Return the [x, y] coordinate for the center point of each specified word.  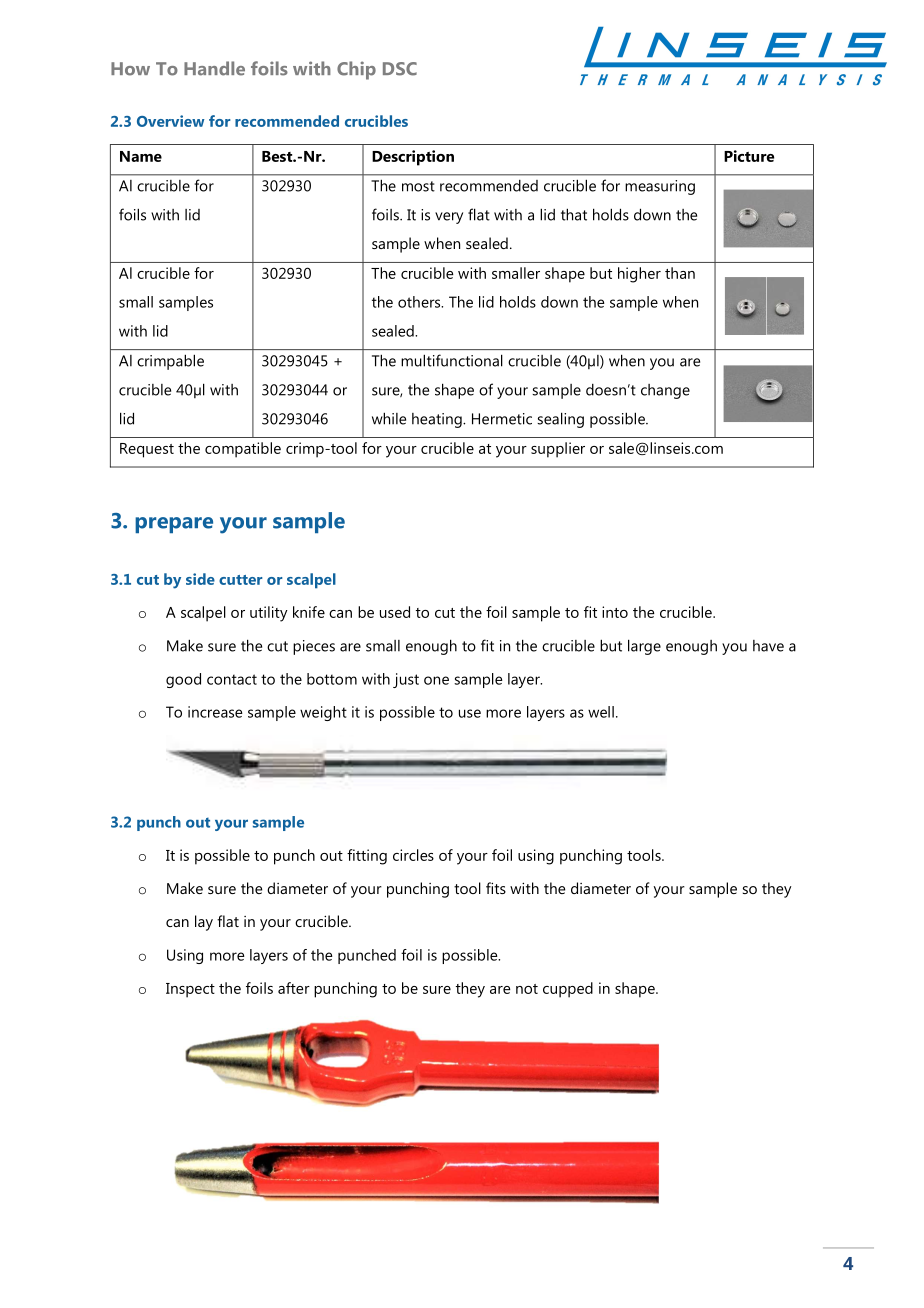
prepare [174, 525]
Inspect [190, 990]
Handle [214, 68]
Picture [749, 156]
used [395, 612]
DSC [400, 69]
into [615, 612]
